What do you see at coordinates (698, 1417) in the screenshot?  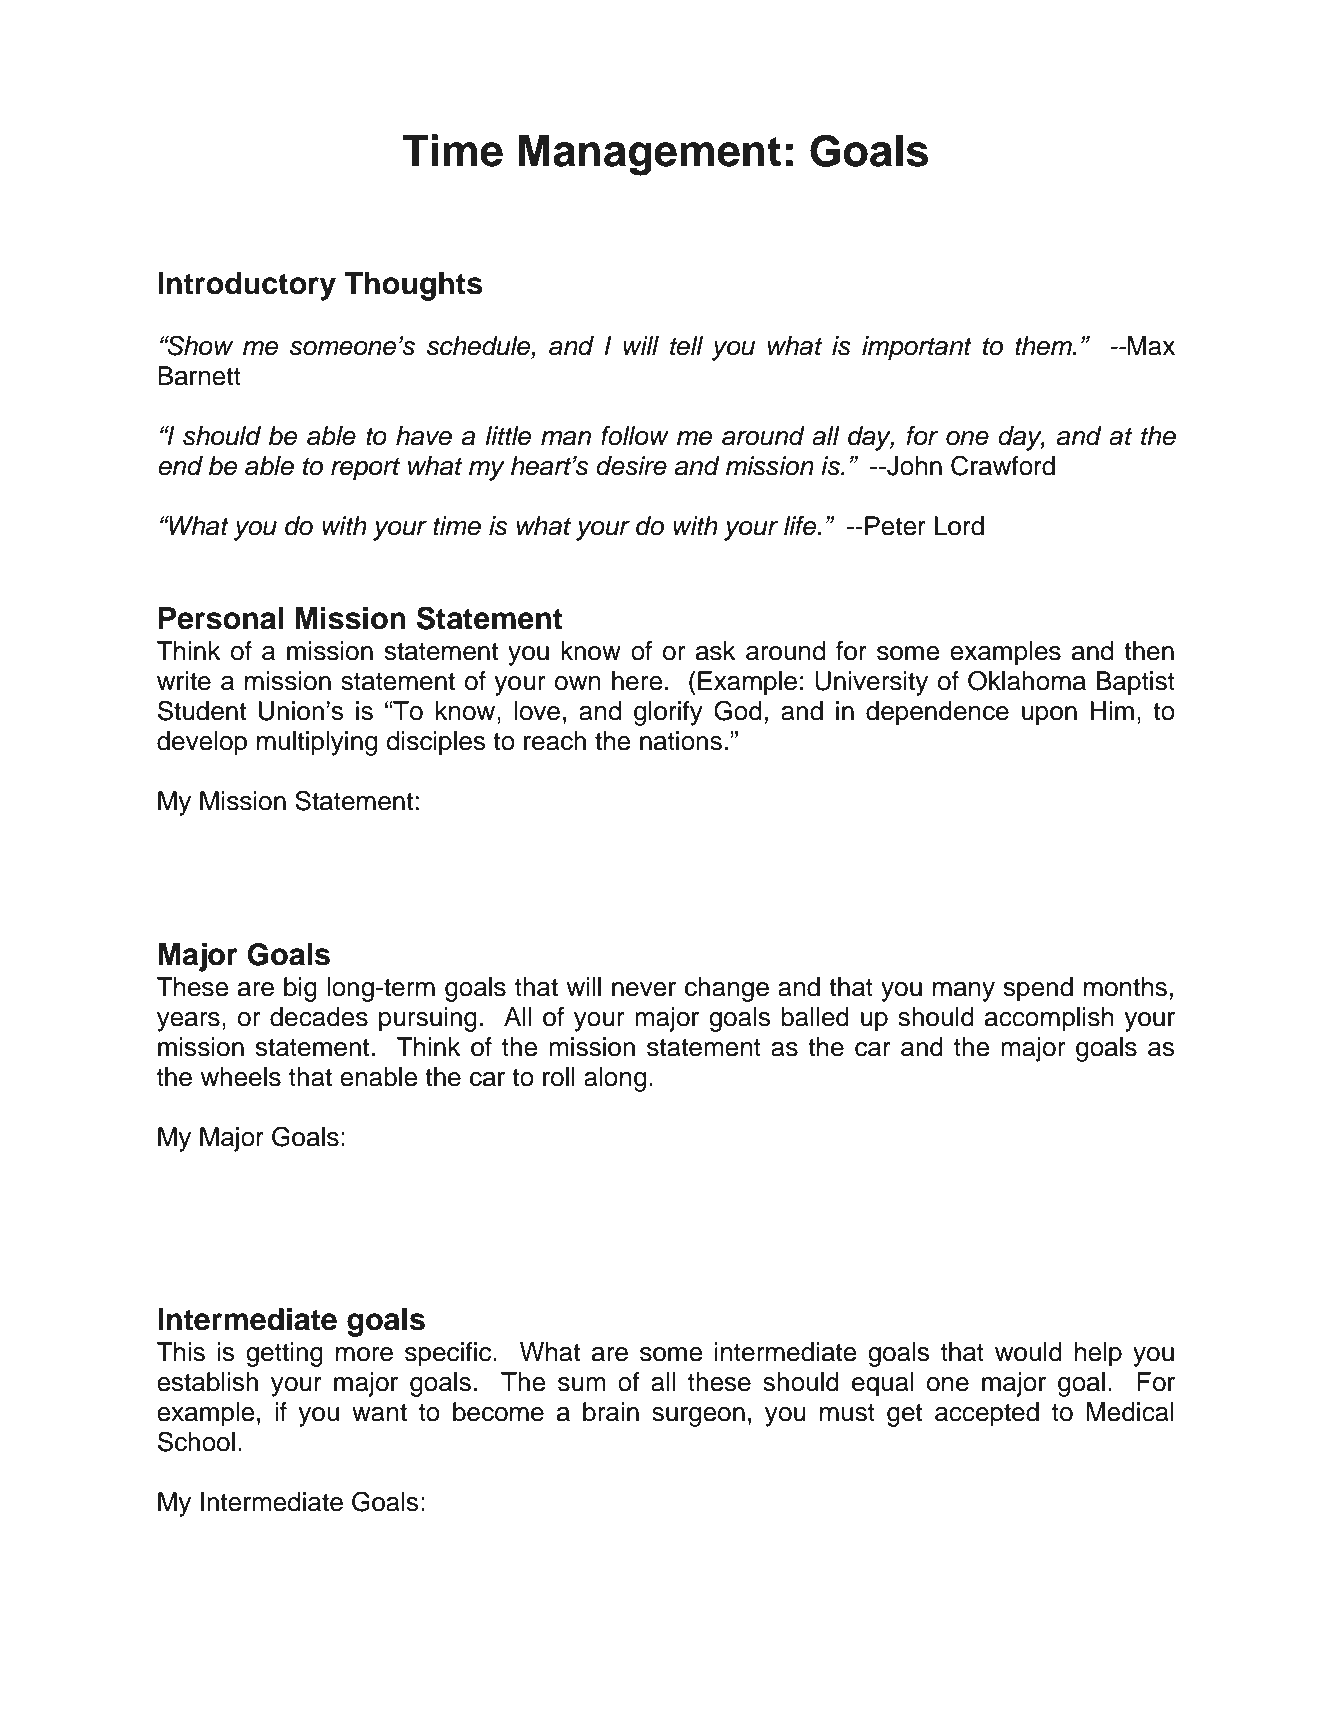 I see `surgeon` at bounding box center [698, 1417].
